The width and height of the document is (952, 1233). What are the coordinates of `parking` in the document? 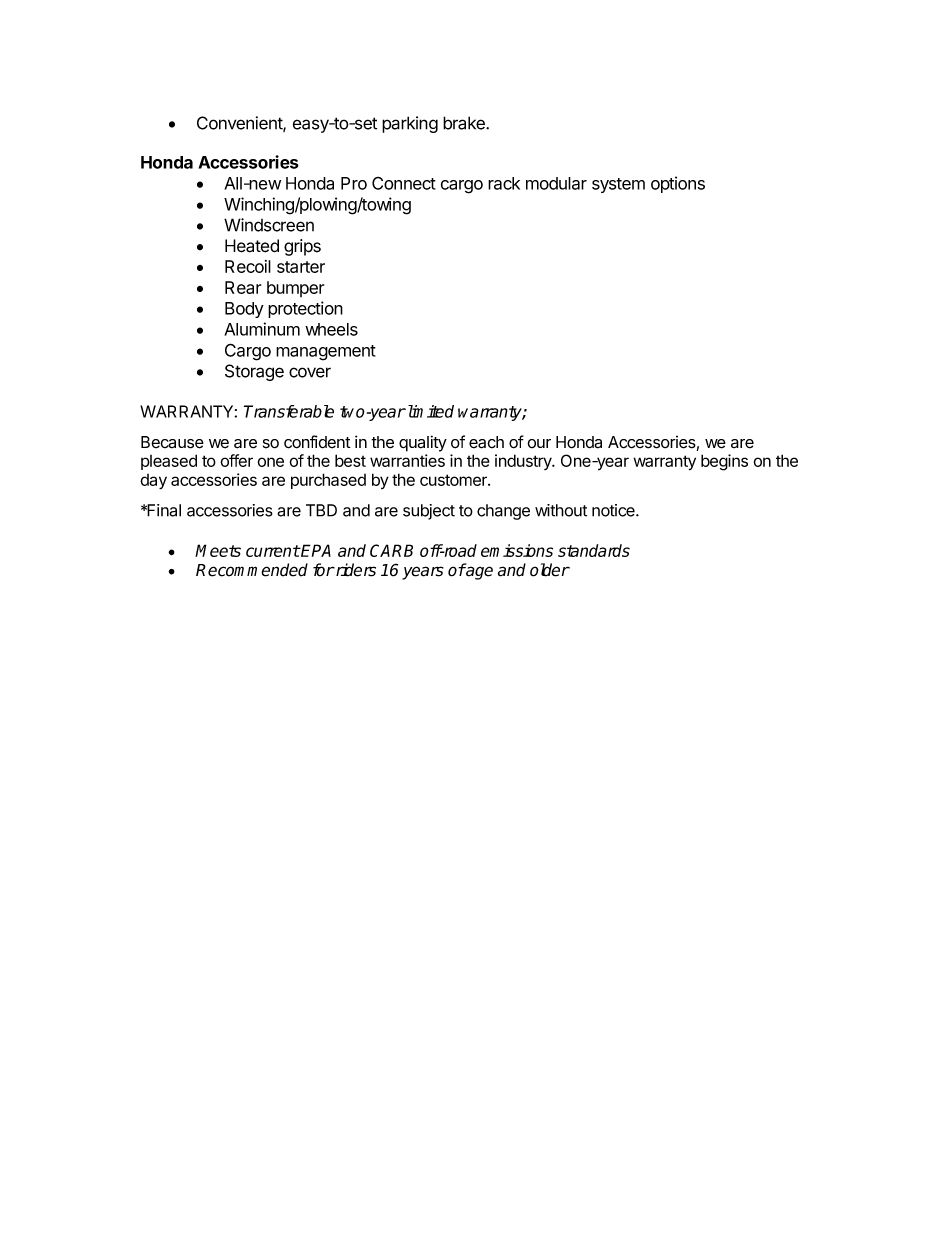 It's located at (410, 124).
